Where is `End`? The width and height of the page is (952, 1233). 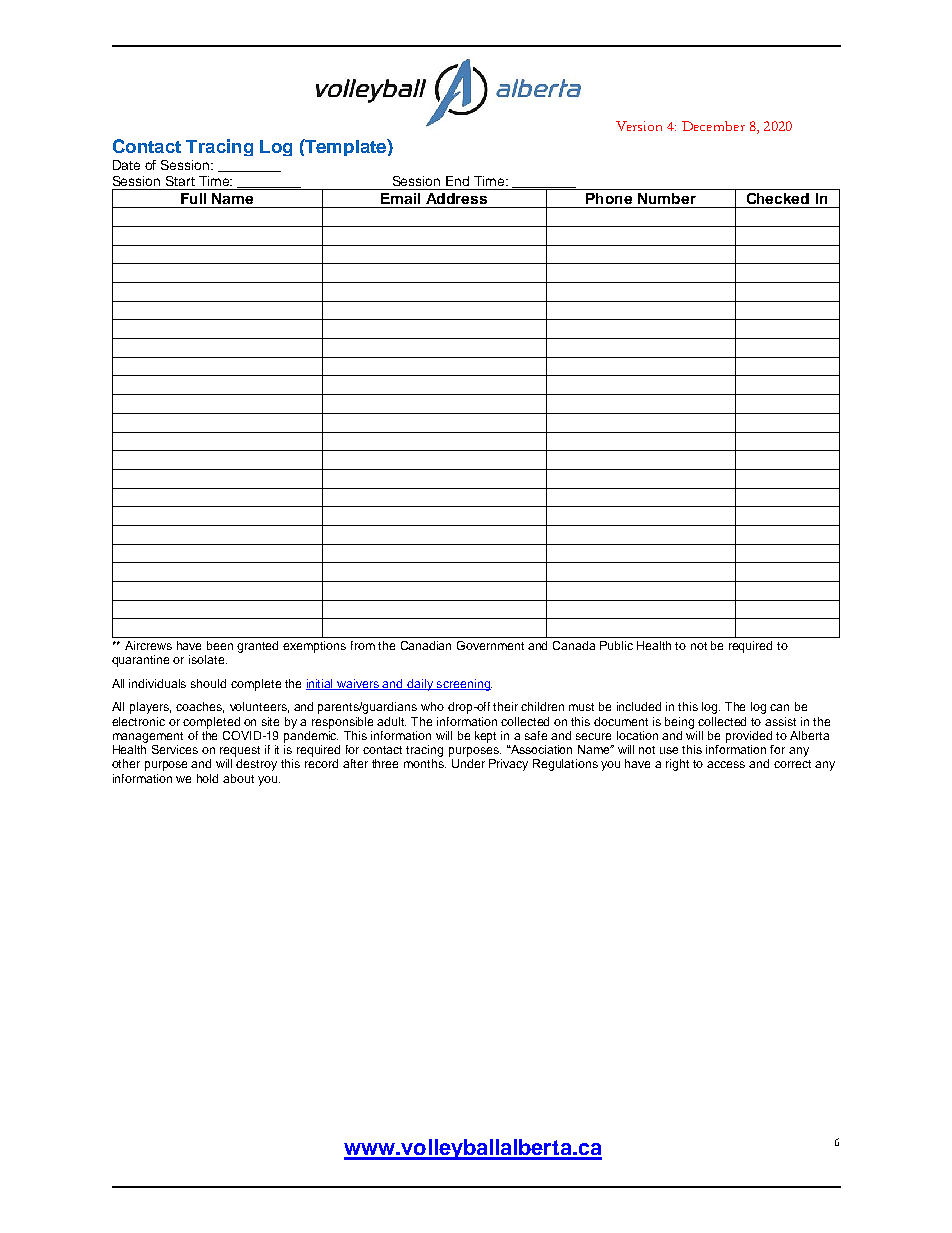
End is located at coordinates (457, 181).
